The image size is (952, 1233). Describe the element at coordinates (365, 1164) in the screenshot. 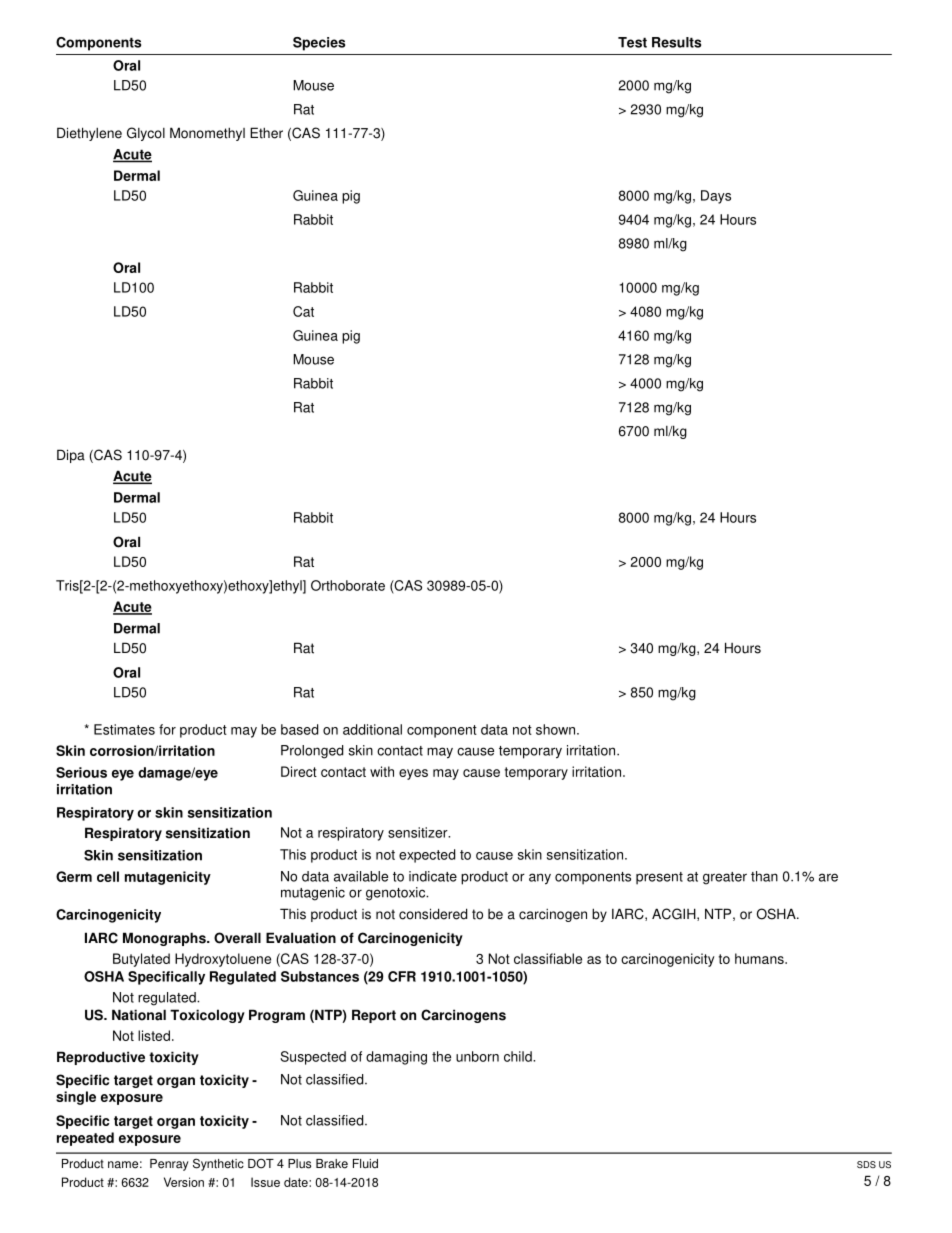

I see `Fluid` at that location.
